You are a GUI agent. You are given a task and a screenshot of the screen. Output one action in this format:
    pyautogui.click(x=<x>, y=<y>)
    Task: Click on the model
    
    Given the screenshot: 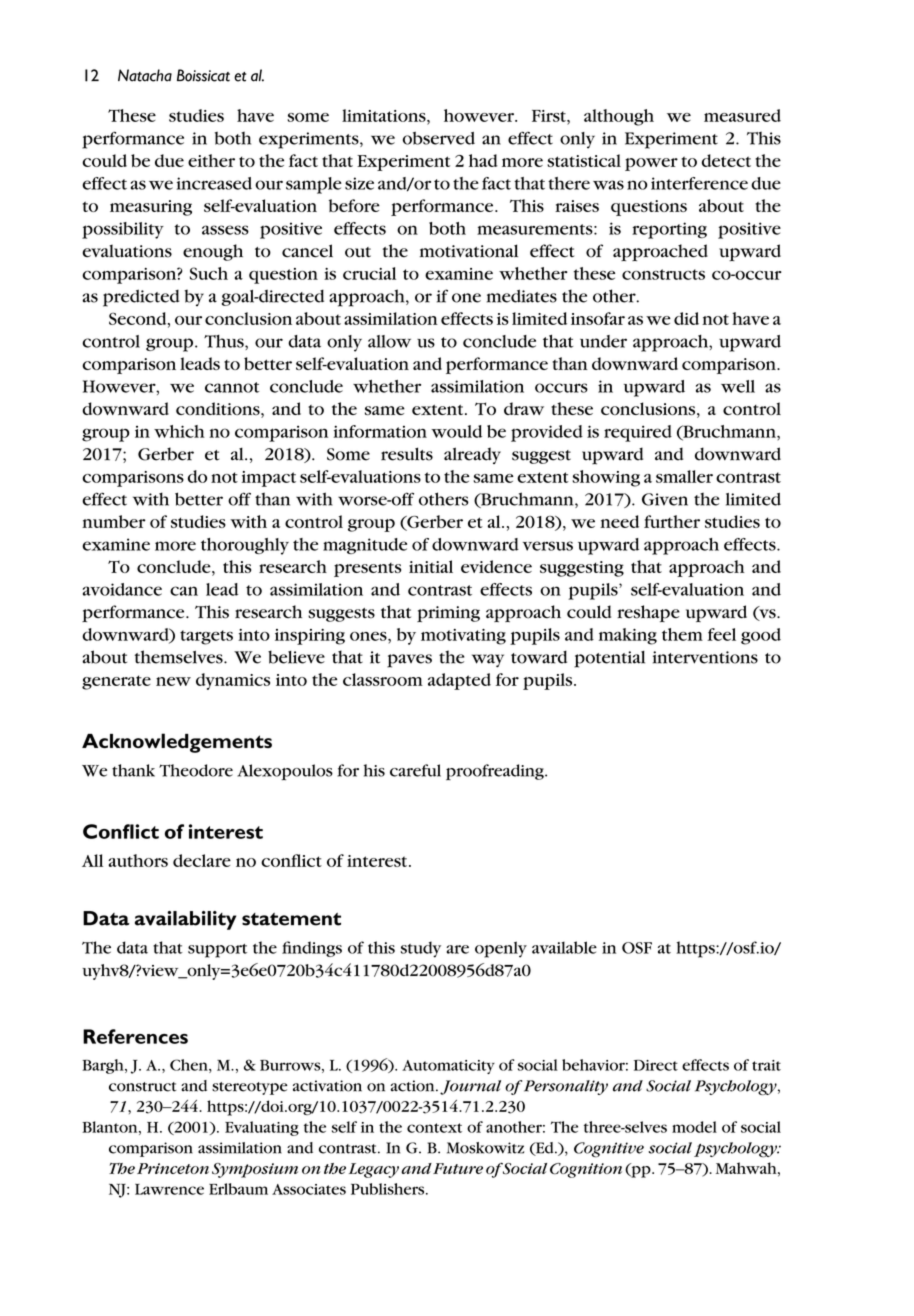 What is the action you would take?
    pyautogui.click(x=694, y=1127)
